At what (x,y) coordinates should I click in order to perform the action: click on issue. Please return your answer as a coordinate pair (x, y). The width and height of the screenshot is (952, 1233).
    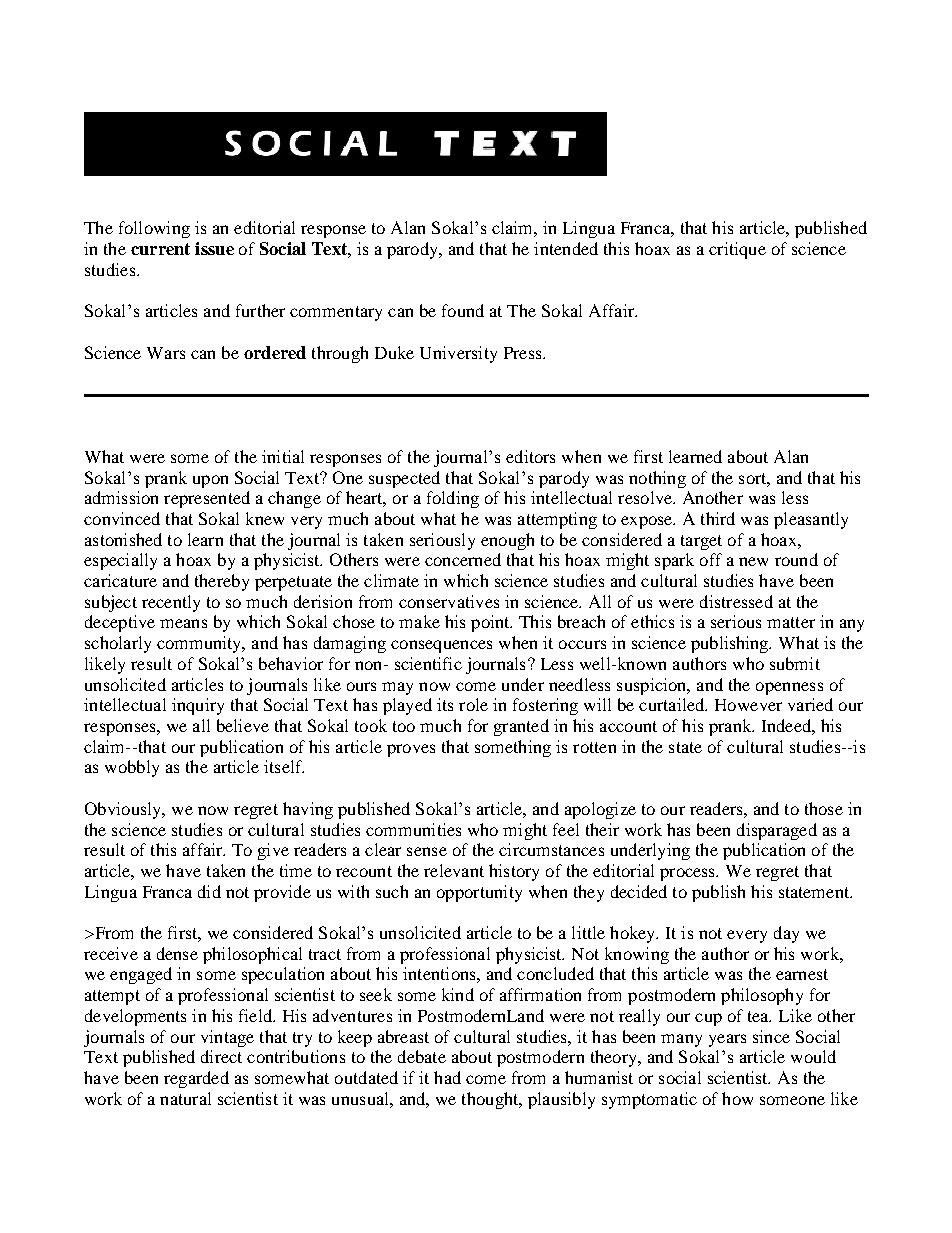
    Looking at the image, I should click on (214, 248).
